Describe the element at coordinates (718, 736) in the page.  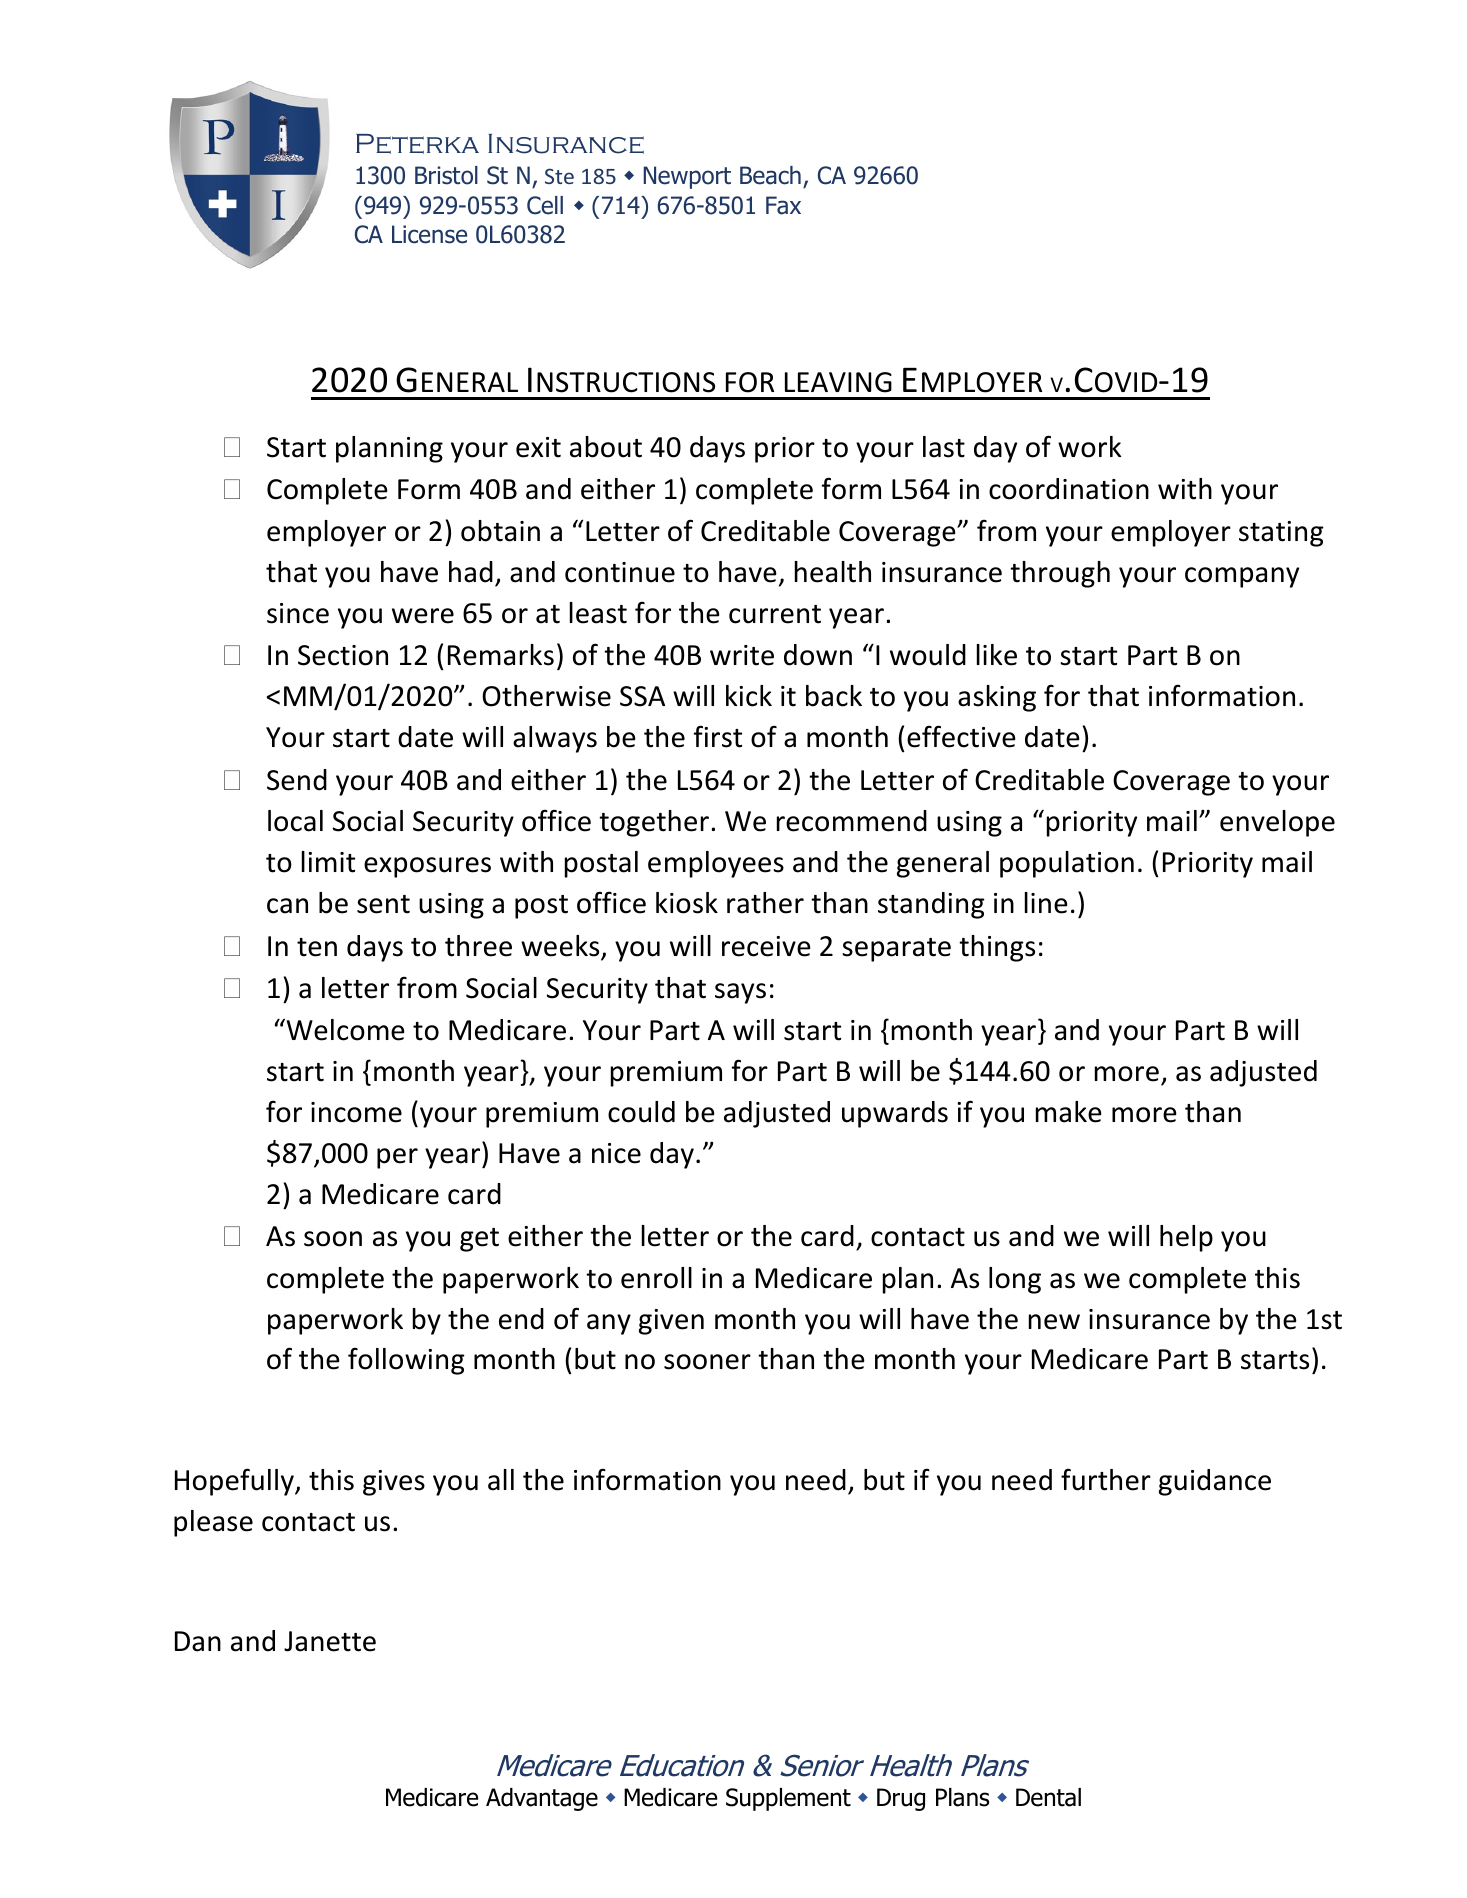
I see `first` at that location.
